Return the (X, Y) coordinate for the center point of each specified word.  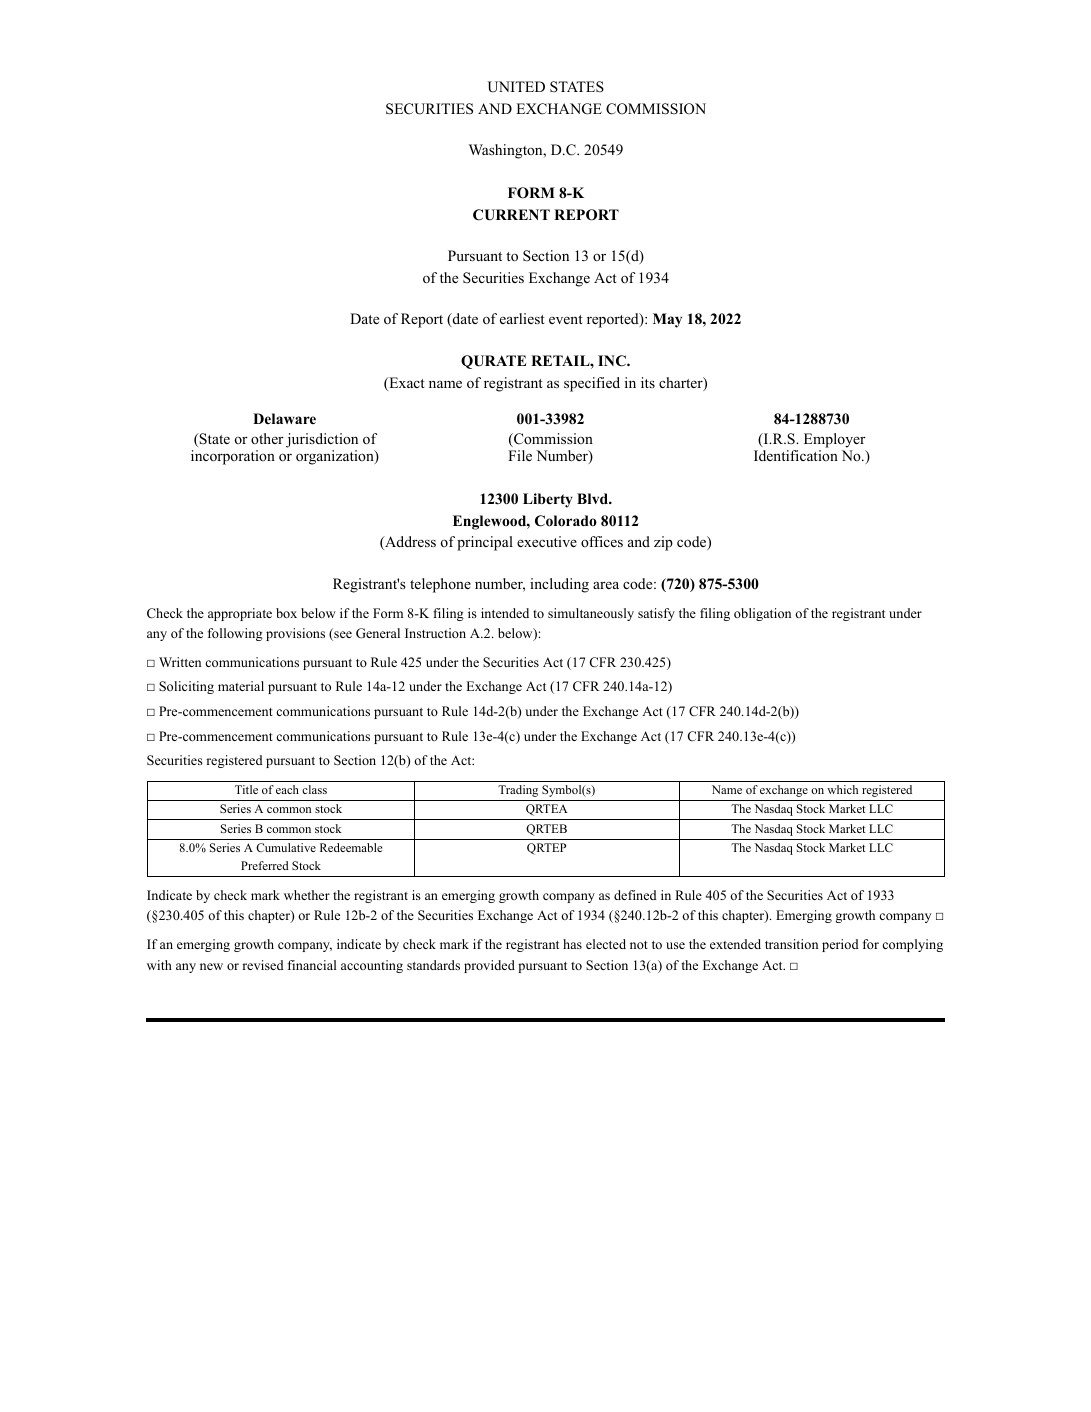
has (572, 944)
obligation (762, 614)
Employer (835, 442)
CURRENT (511, 215)
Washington (507, 151)
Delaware (284, 418)
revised (263, 965)
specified (592, 384)
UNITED (516, 87)
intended (505, 613)
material (241, 686)
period (840, 945)
